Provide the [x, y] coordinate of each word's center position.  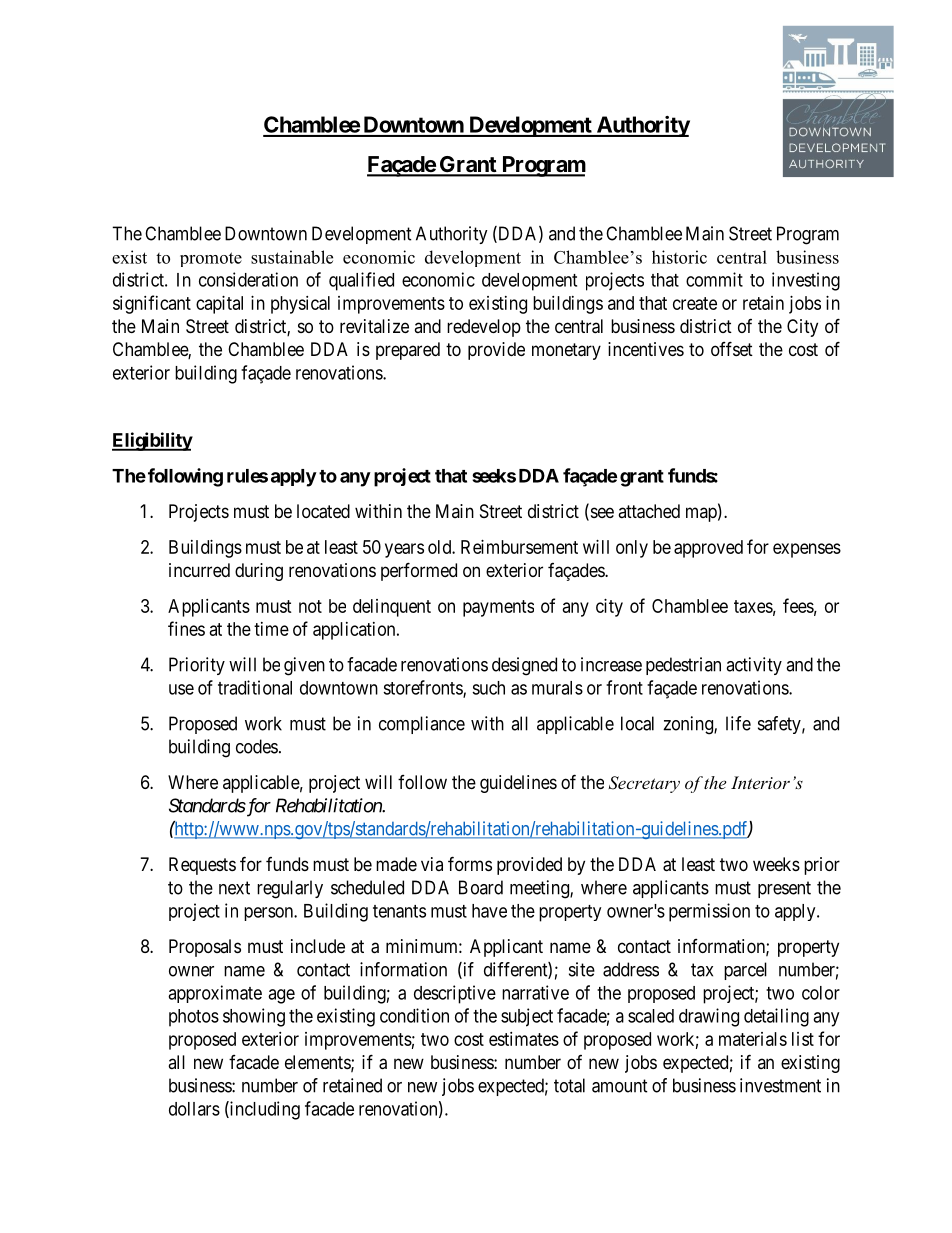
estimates [524, 1039]
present [784, 889]
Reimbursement [519, 547]
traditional [255, 687]
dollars [194, 1109]
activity [754, 666]
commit [714, 279]
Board [481, 887]
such [488, 688]
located [323, 511]
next [234, 888]
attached [649, 511]
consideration [248, 279]
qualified [361, 281]
